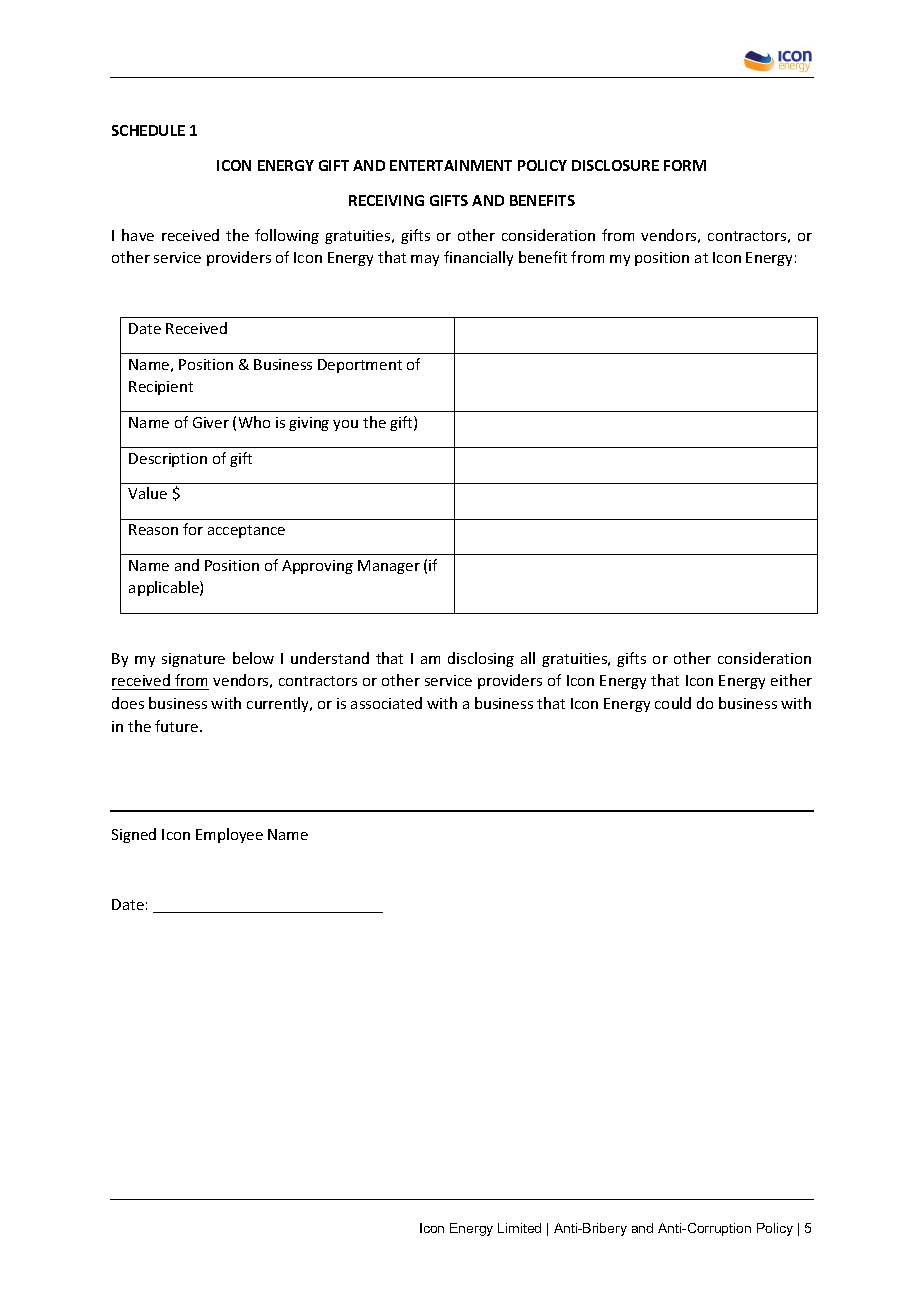  Describe the element at coordinates (519, 1228) in the document. I see `Limited` at that location.
